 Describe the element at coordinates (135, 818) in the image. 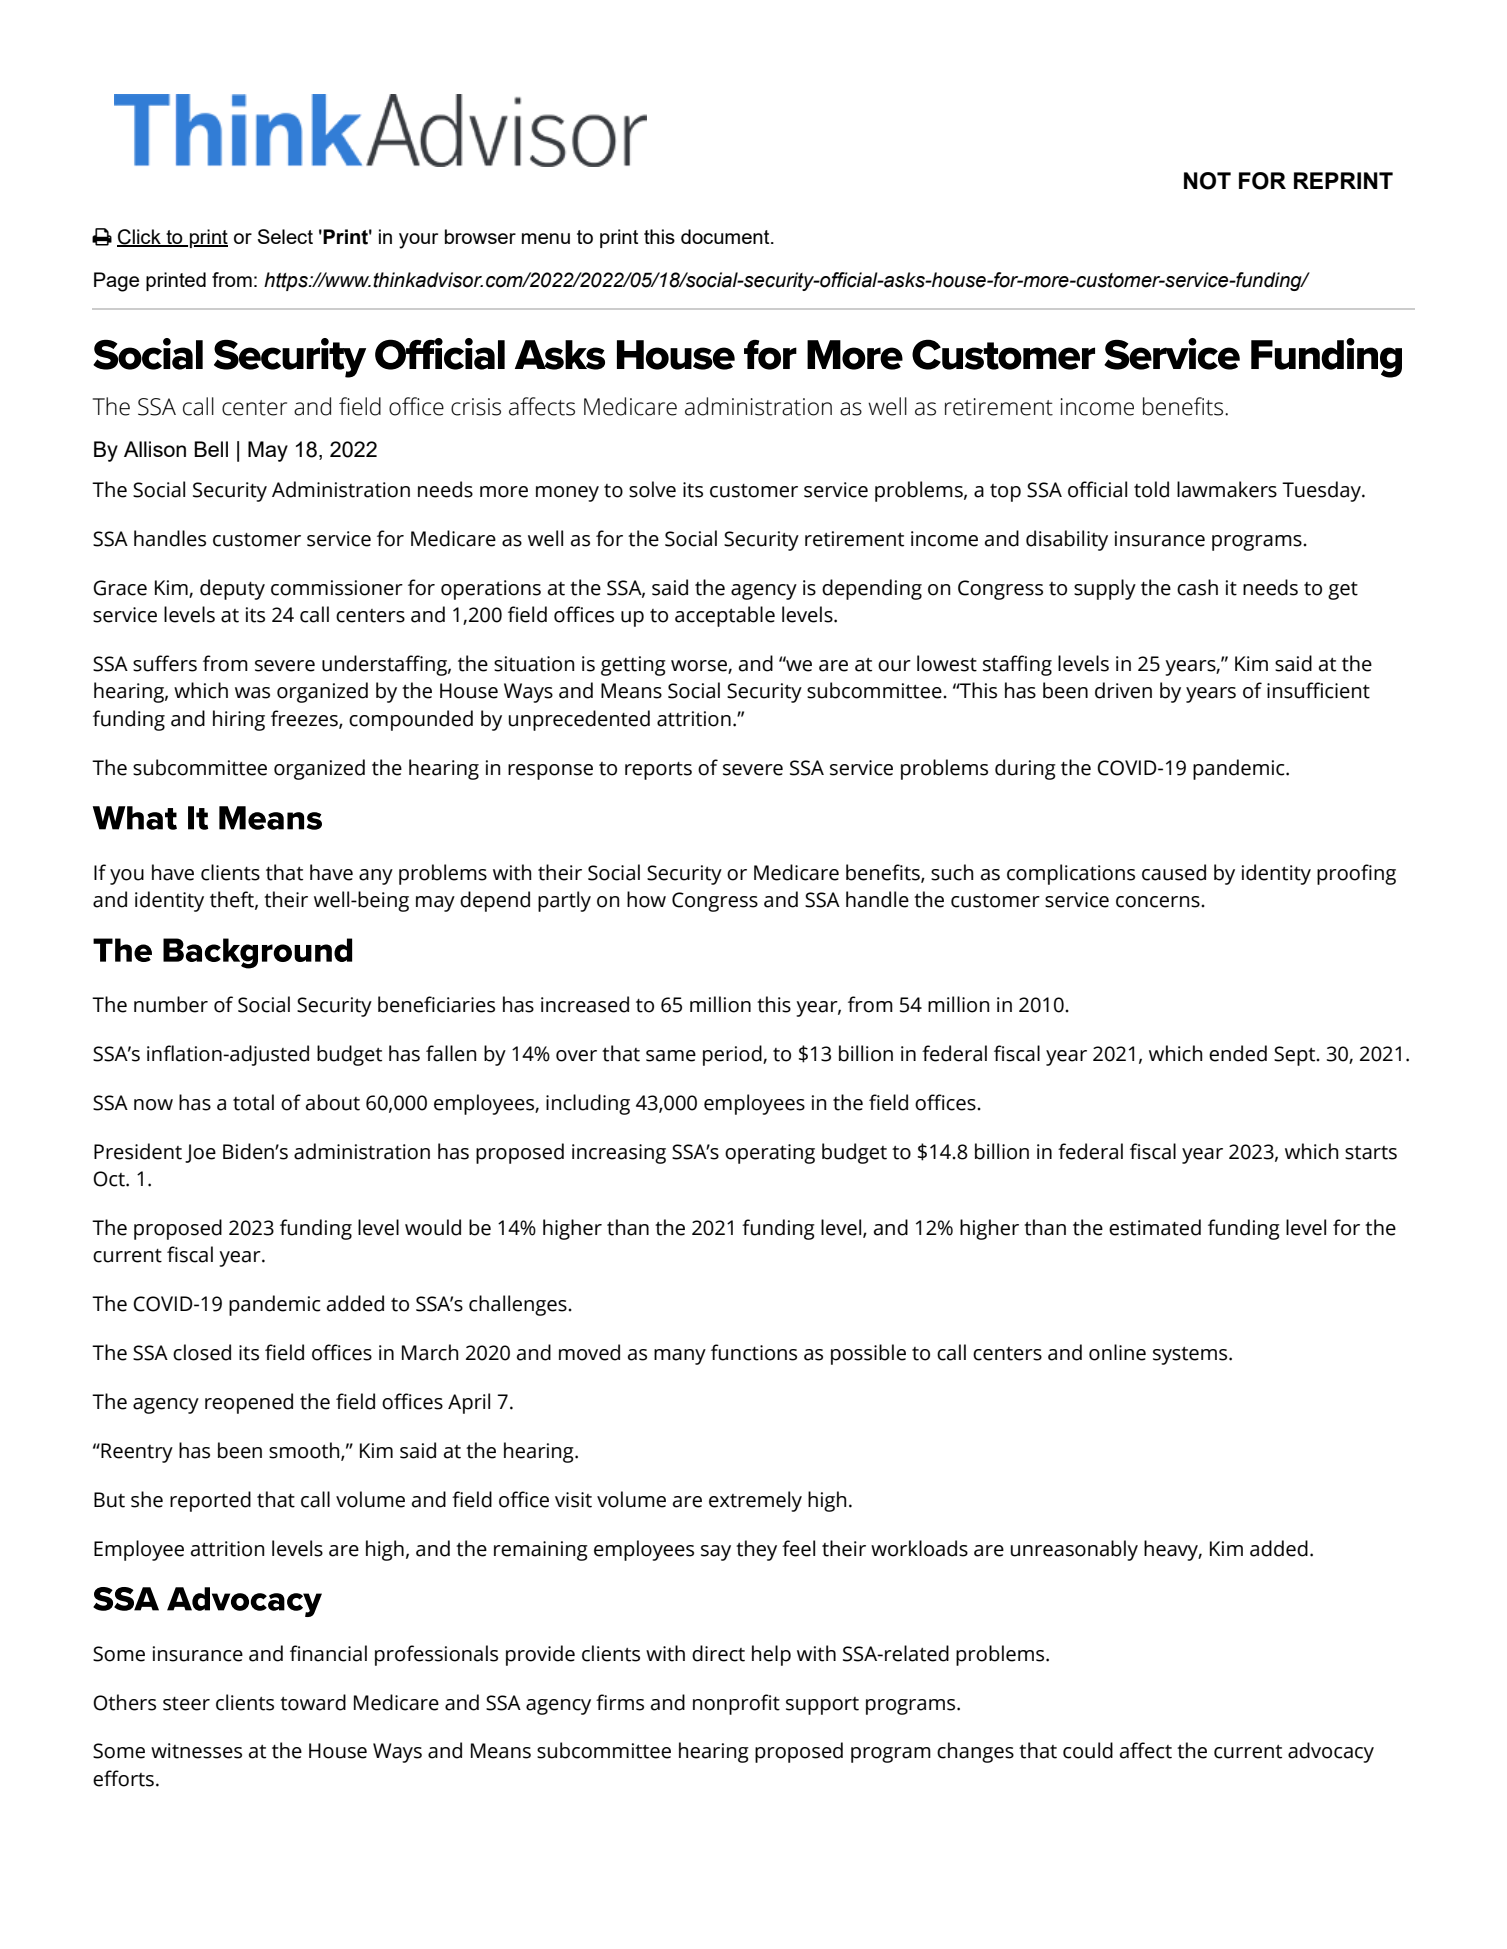

I see `What` at that location.
